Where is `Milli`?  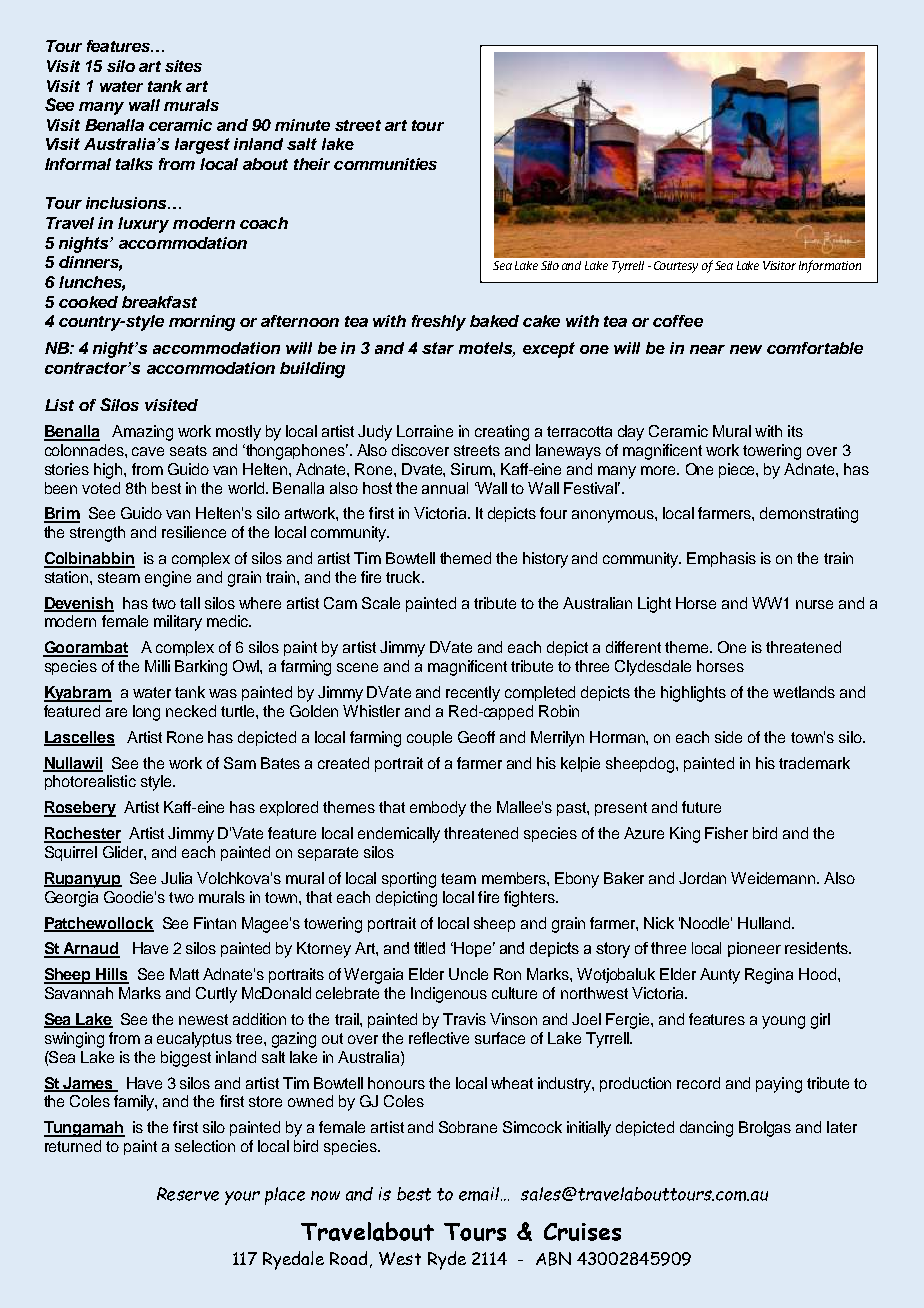
Milli is located at coordinates (157, 666).
